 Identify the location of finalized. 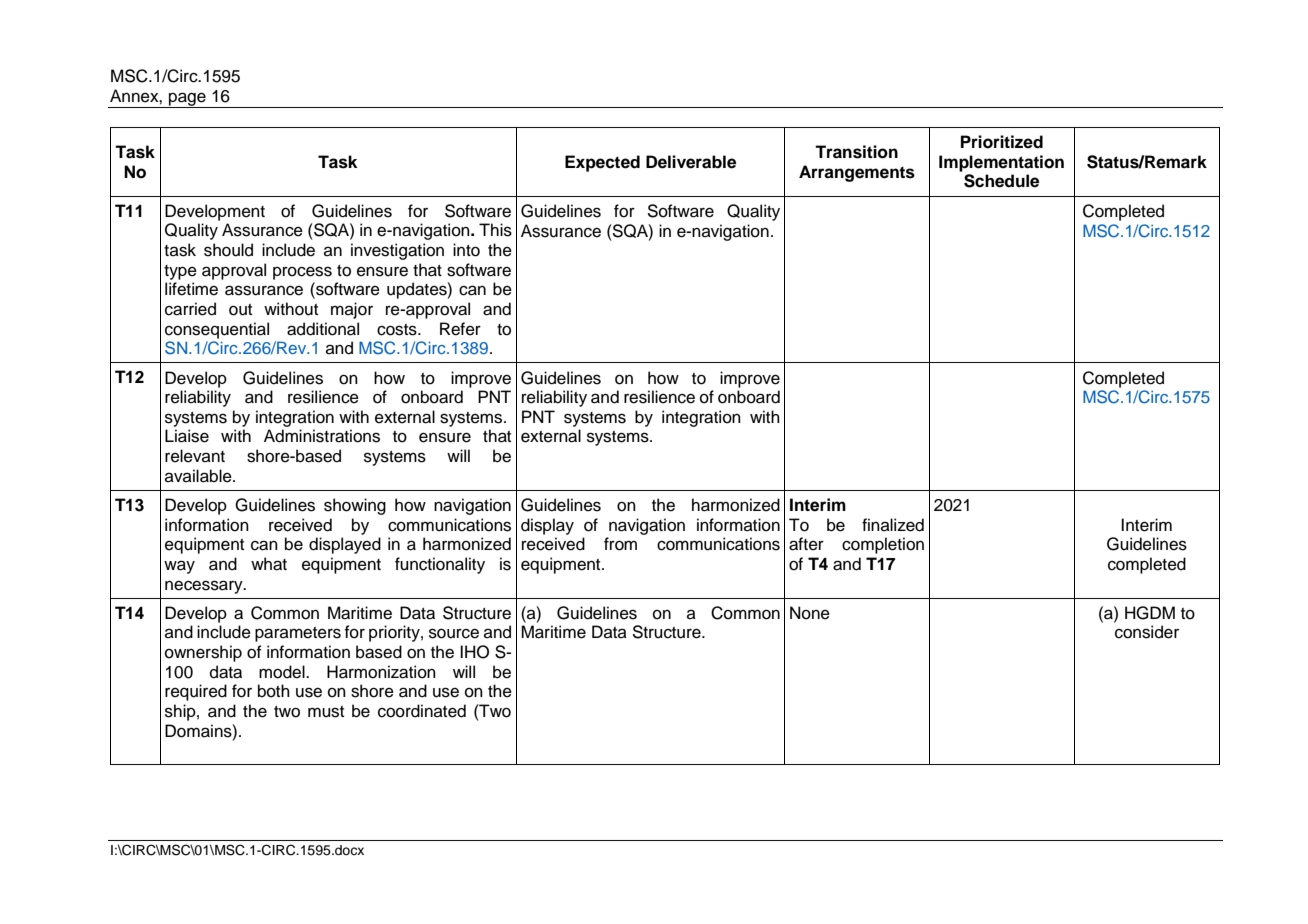
(893, 525).
